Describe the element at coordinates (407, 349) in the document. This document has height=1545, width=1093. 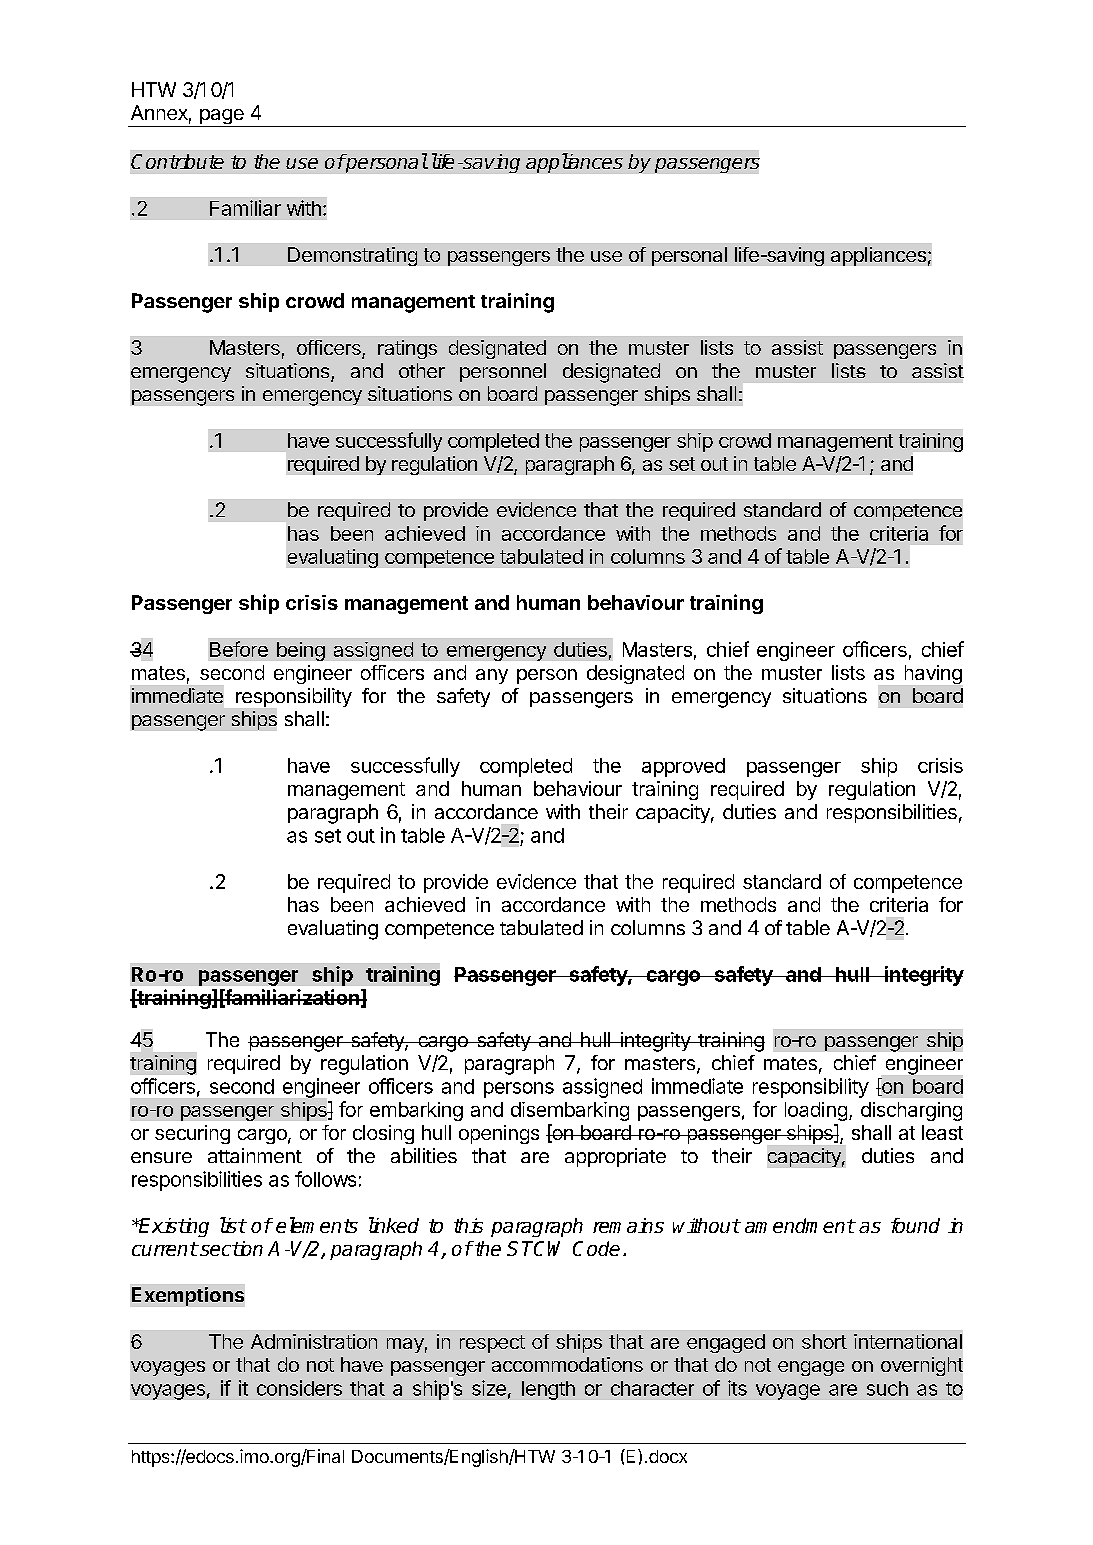
I see `ratings` at that location.
